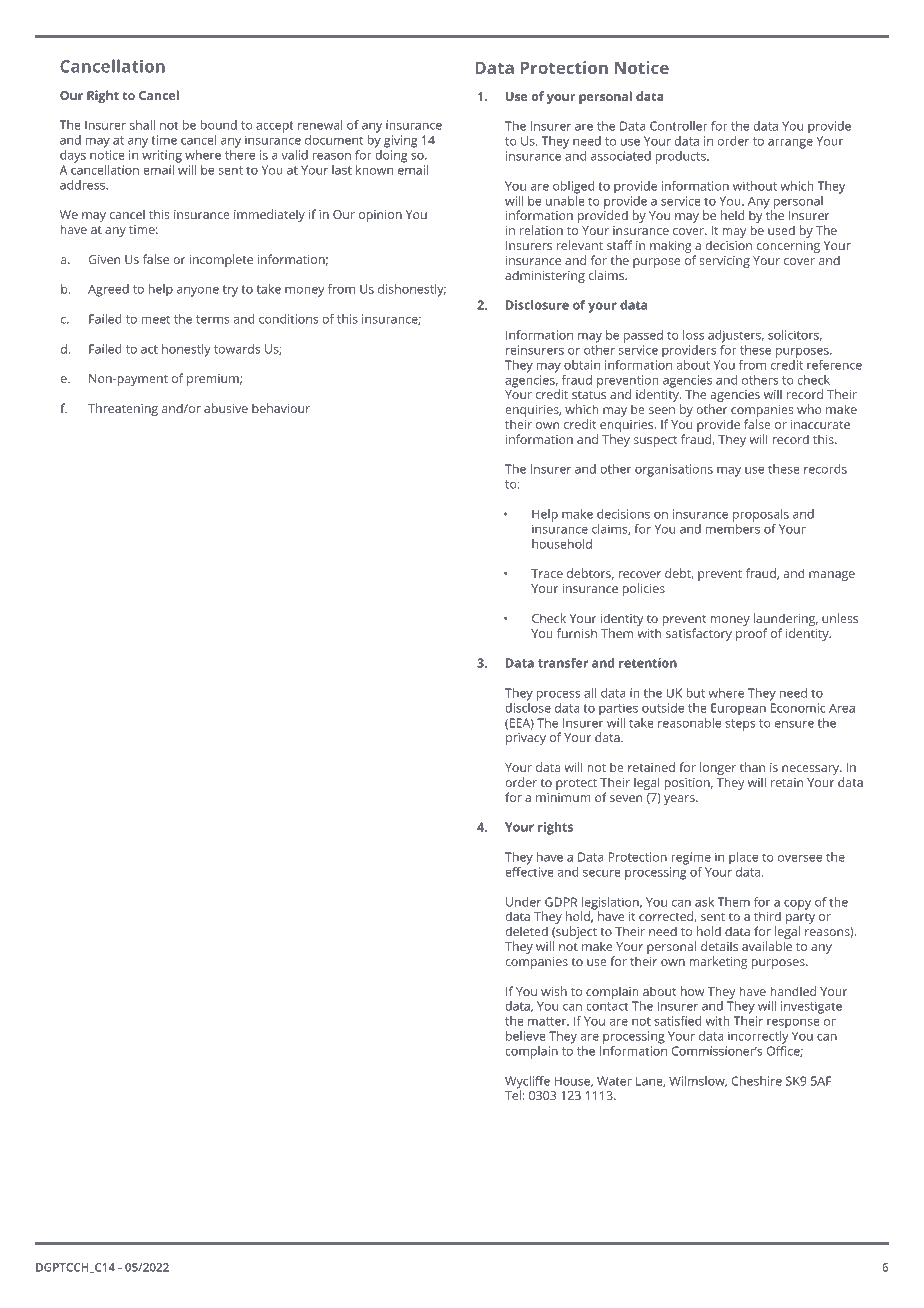 Image resolution: width=924 pixels, height=1308 pixels. Describe the element at coordinates (526, 1036) in the screenshot. I see `believe` at that location.
